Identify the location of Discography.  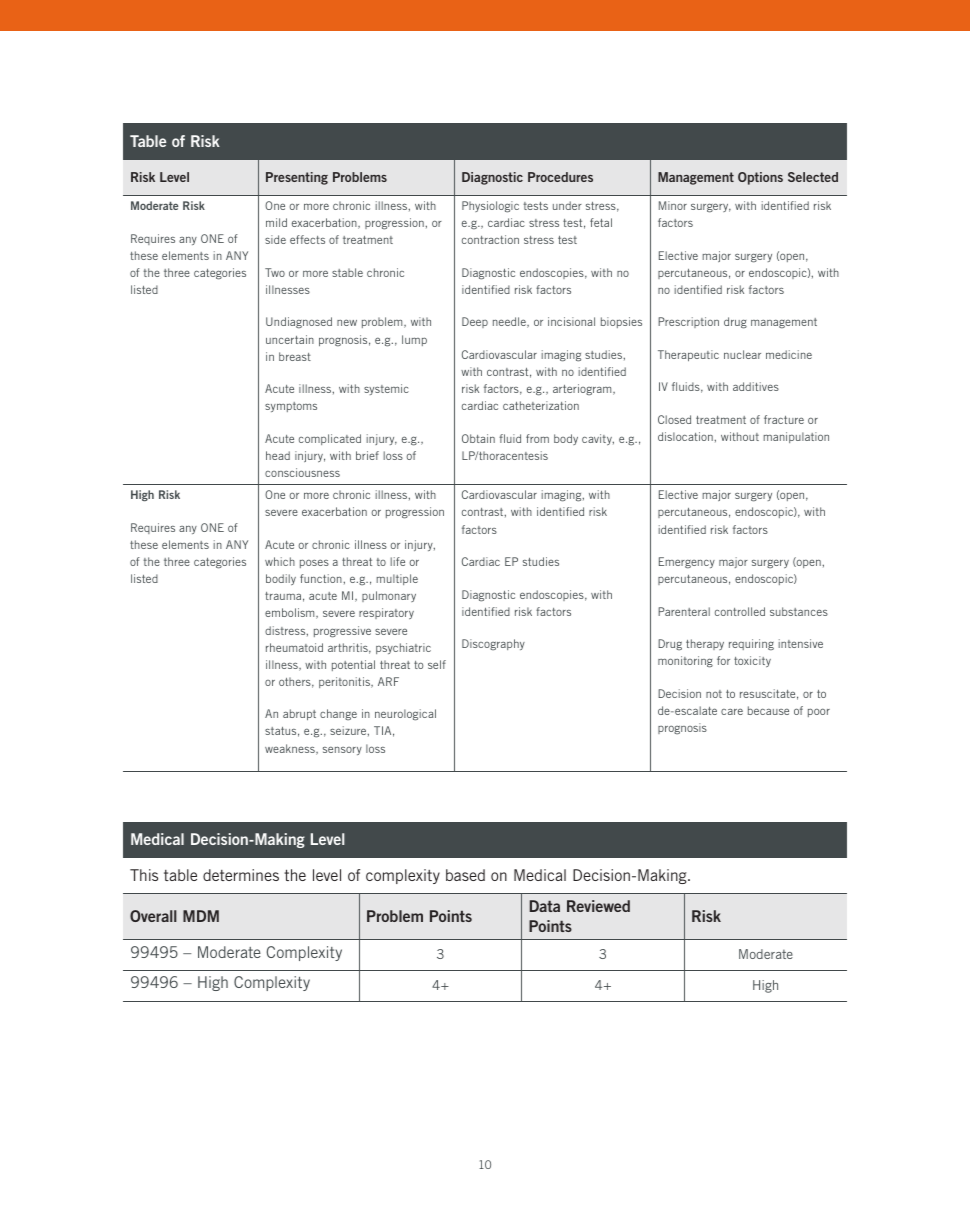
(493, 644).
